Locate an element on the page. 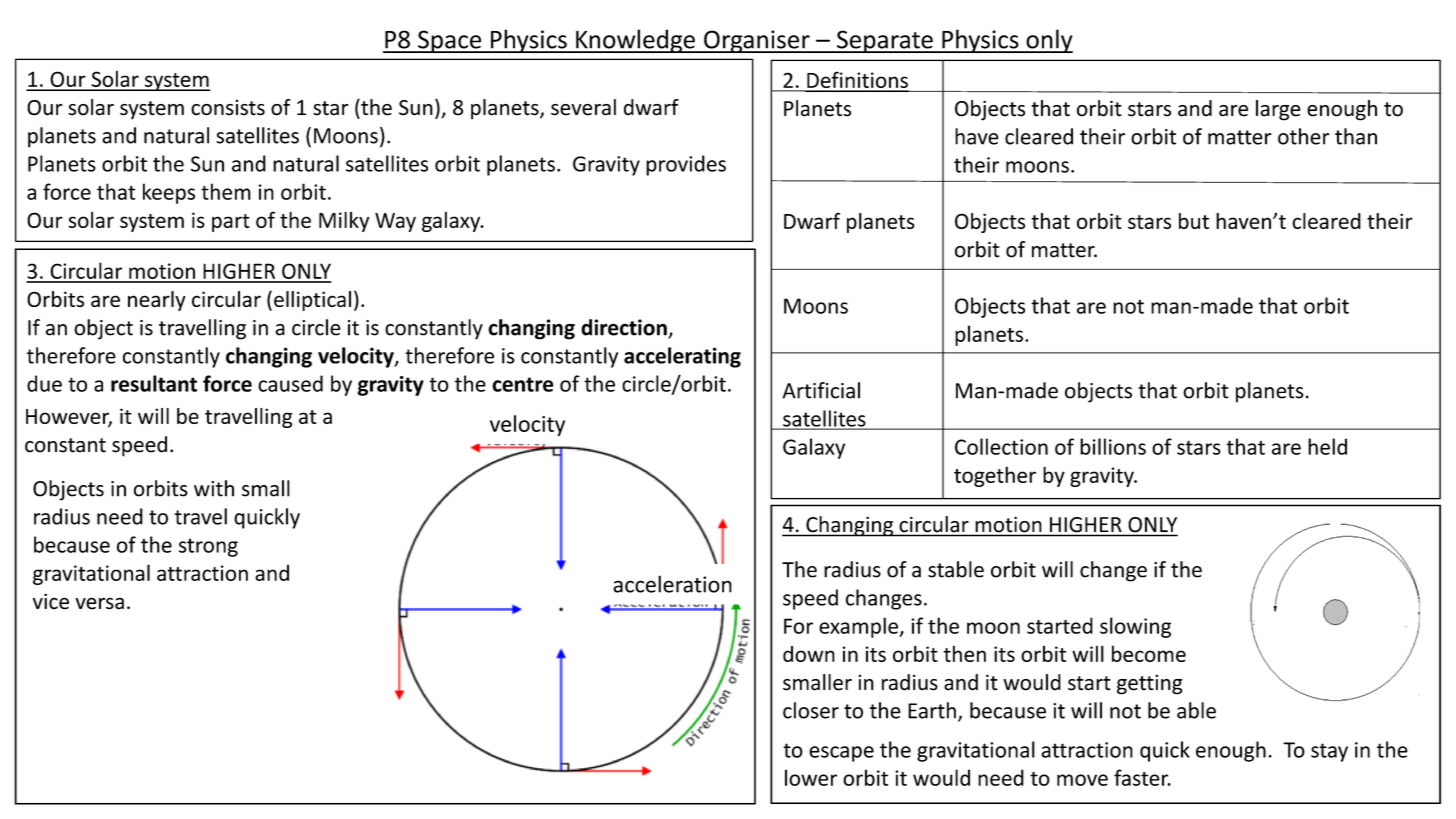 This page has height=819, width=1456. versa is located at coordinates (99, 603).
